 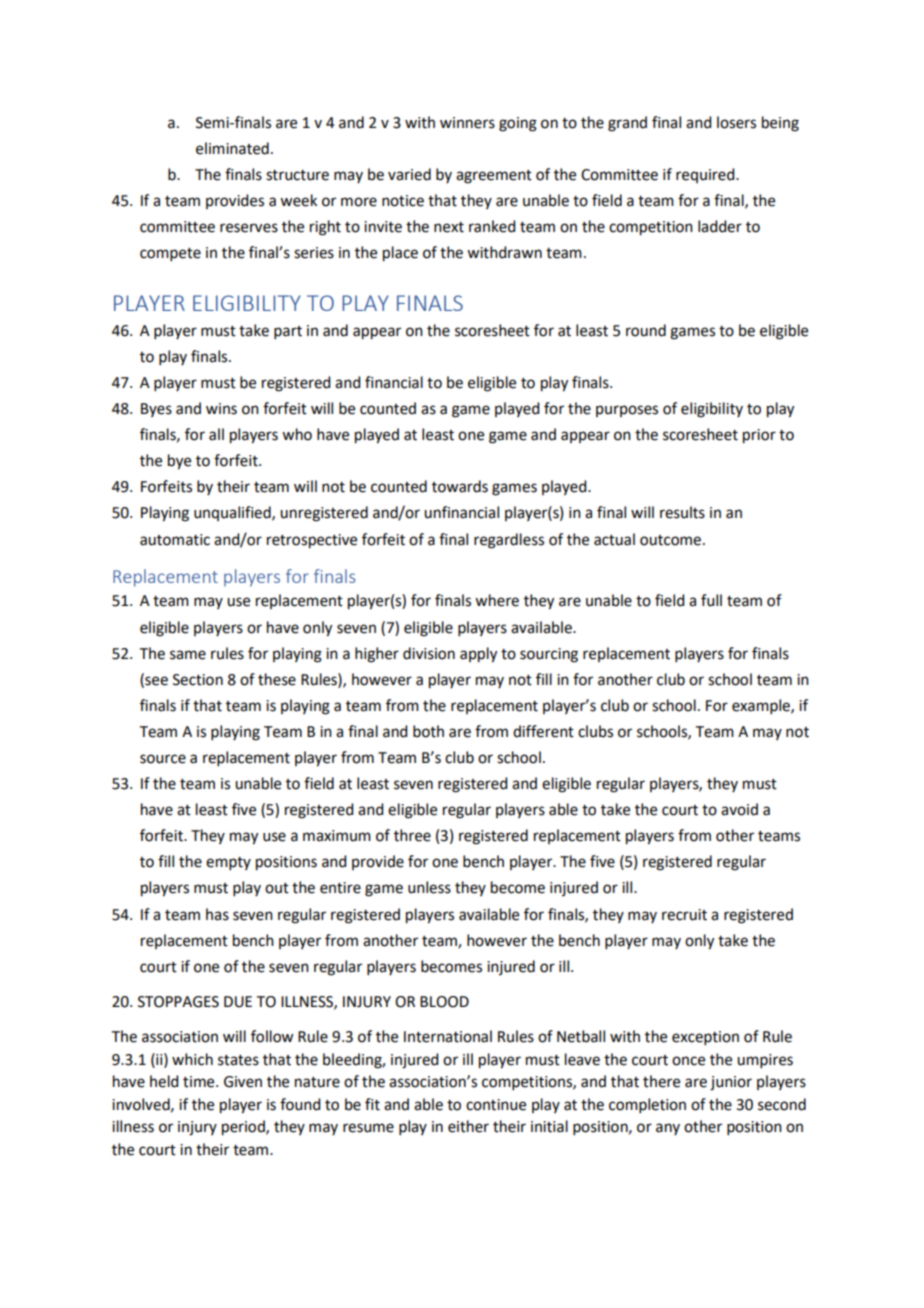 What do you see at coordinates (467, 123) in the page?
I see `winners` at bounding box center [467, 123].
